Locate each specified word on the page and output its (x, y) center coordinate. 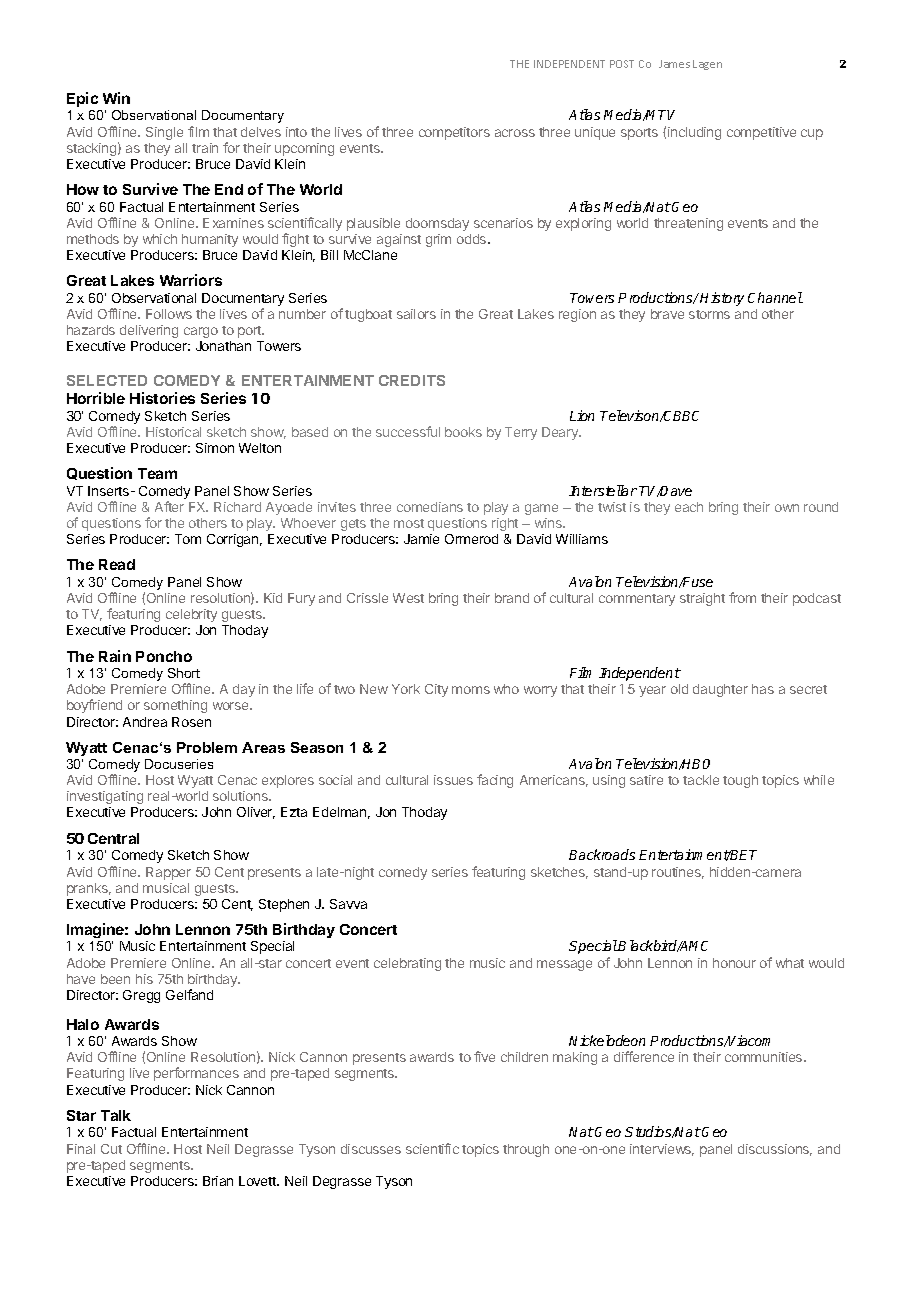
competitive (761, 133)
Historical (173, 432)
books (463, 432)
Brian (218, 1181)
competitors (454, 133)
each (689, 507)
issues (453, 780)
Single (164, 133)
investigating (105, 797)
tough (740, 781)
